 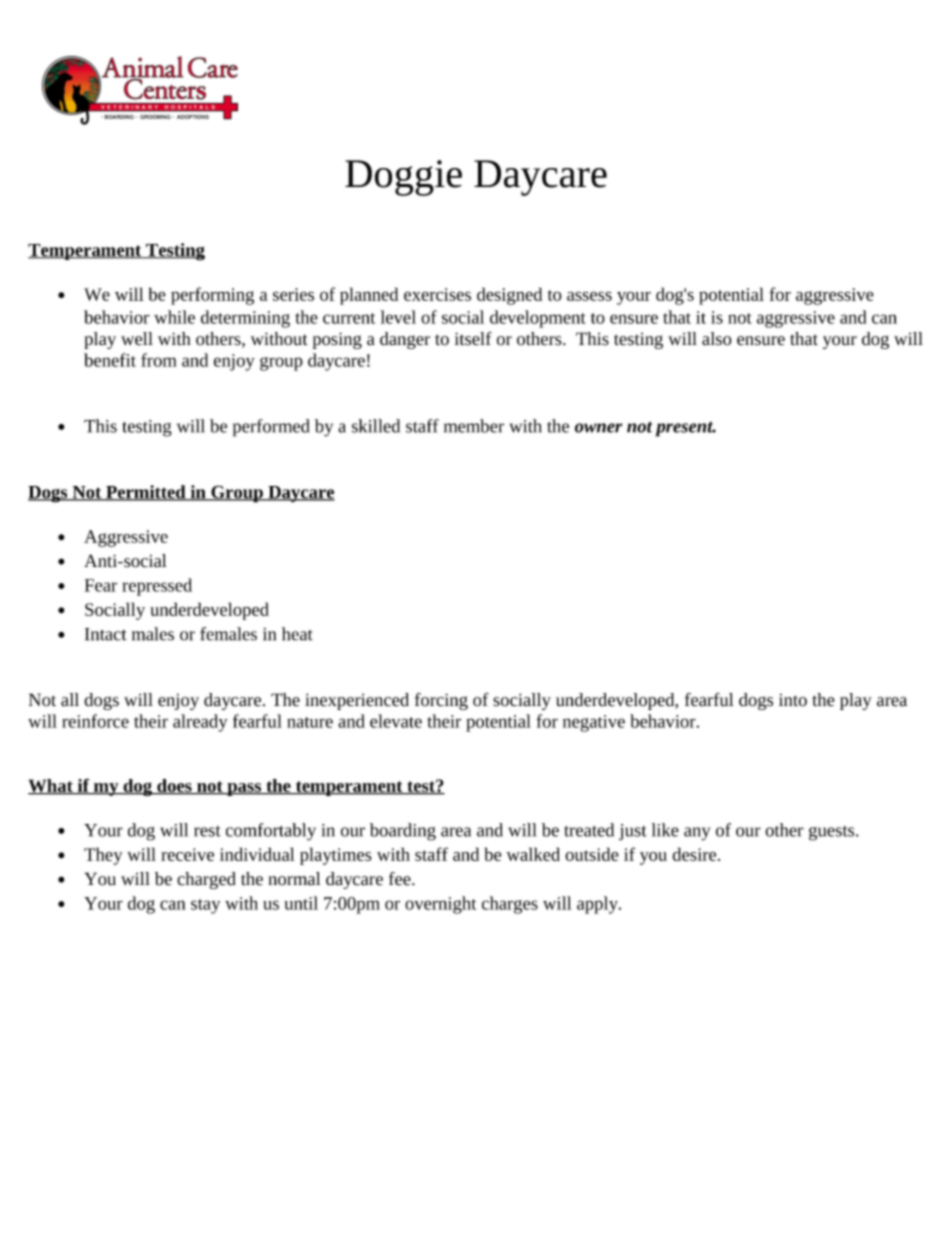 What do you see at coordinates (793, 700) in the screenshot?
I see `into` at bounding box center [793, 700].
